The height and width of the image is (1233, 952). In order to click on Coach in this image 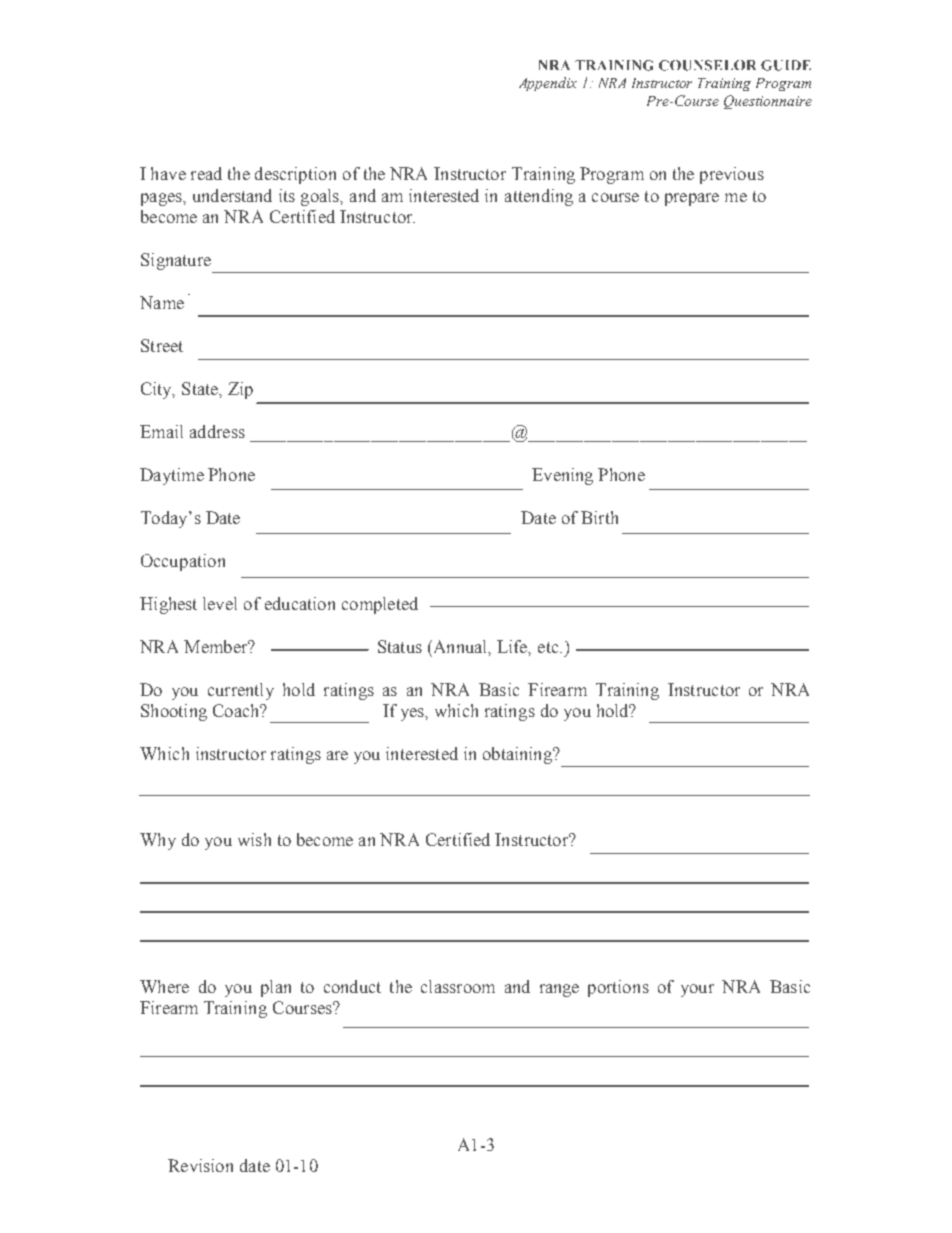, I will do `click(237, 710)`.
